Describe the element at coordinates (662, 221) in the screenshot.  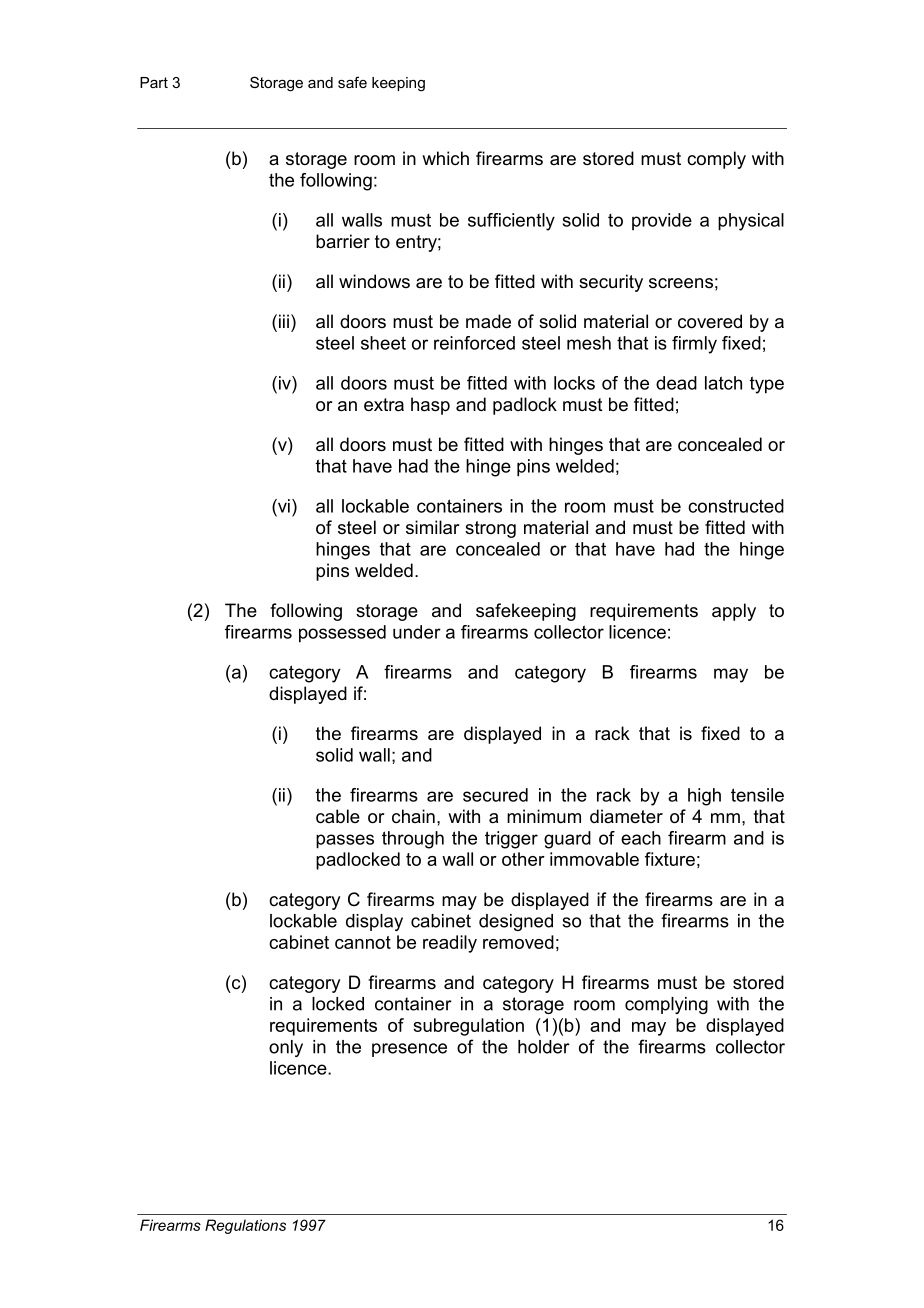
I see `provide` at that location.
